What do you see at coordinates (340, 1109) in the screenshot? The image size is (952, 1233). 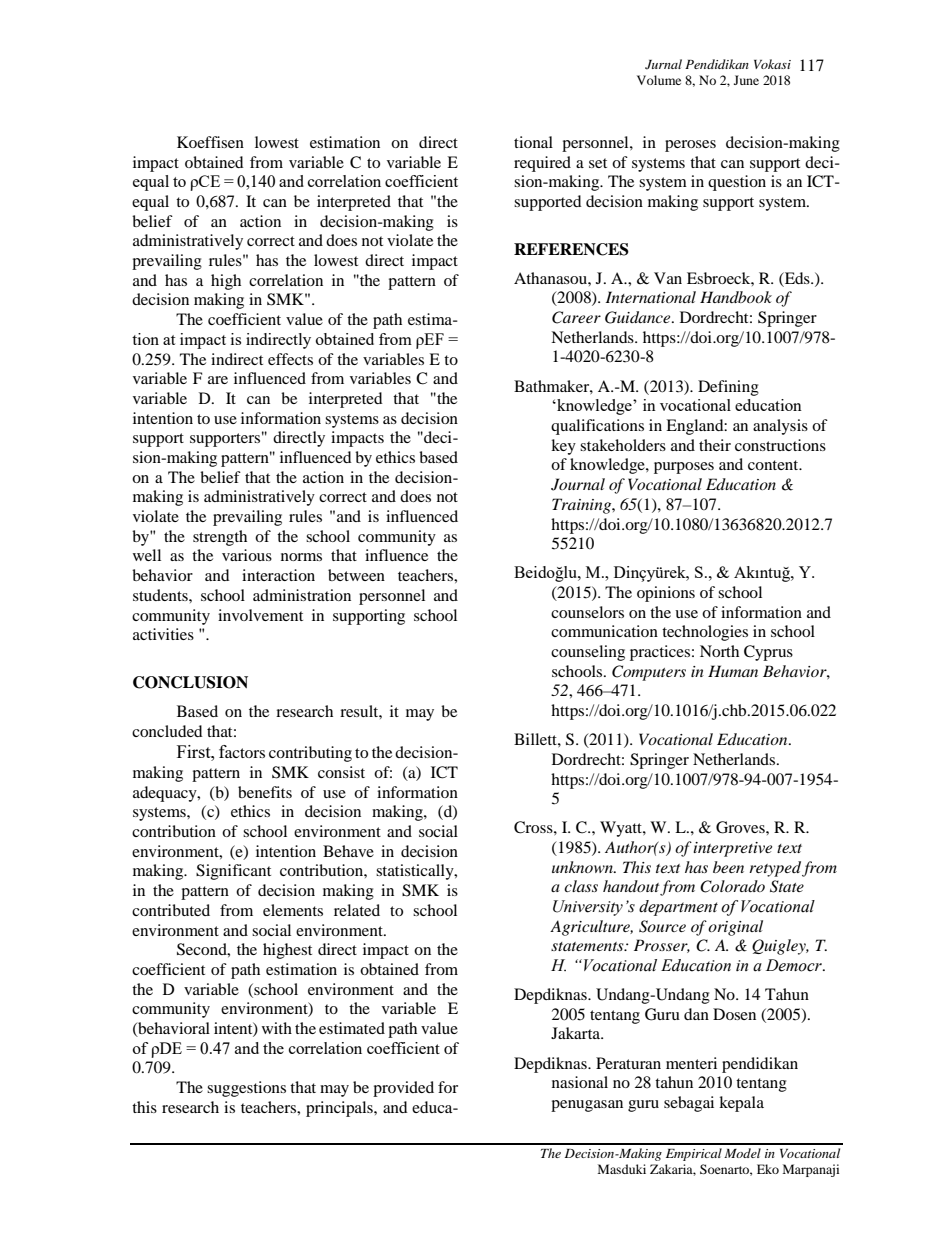 I see `principals` at bounding box center [340, 1109].
